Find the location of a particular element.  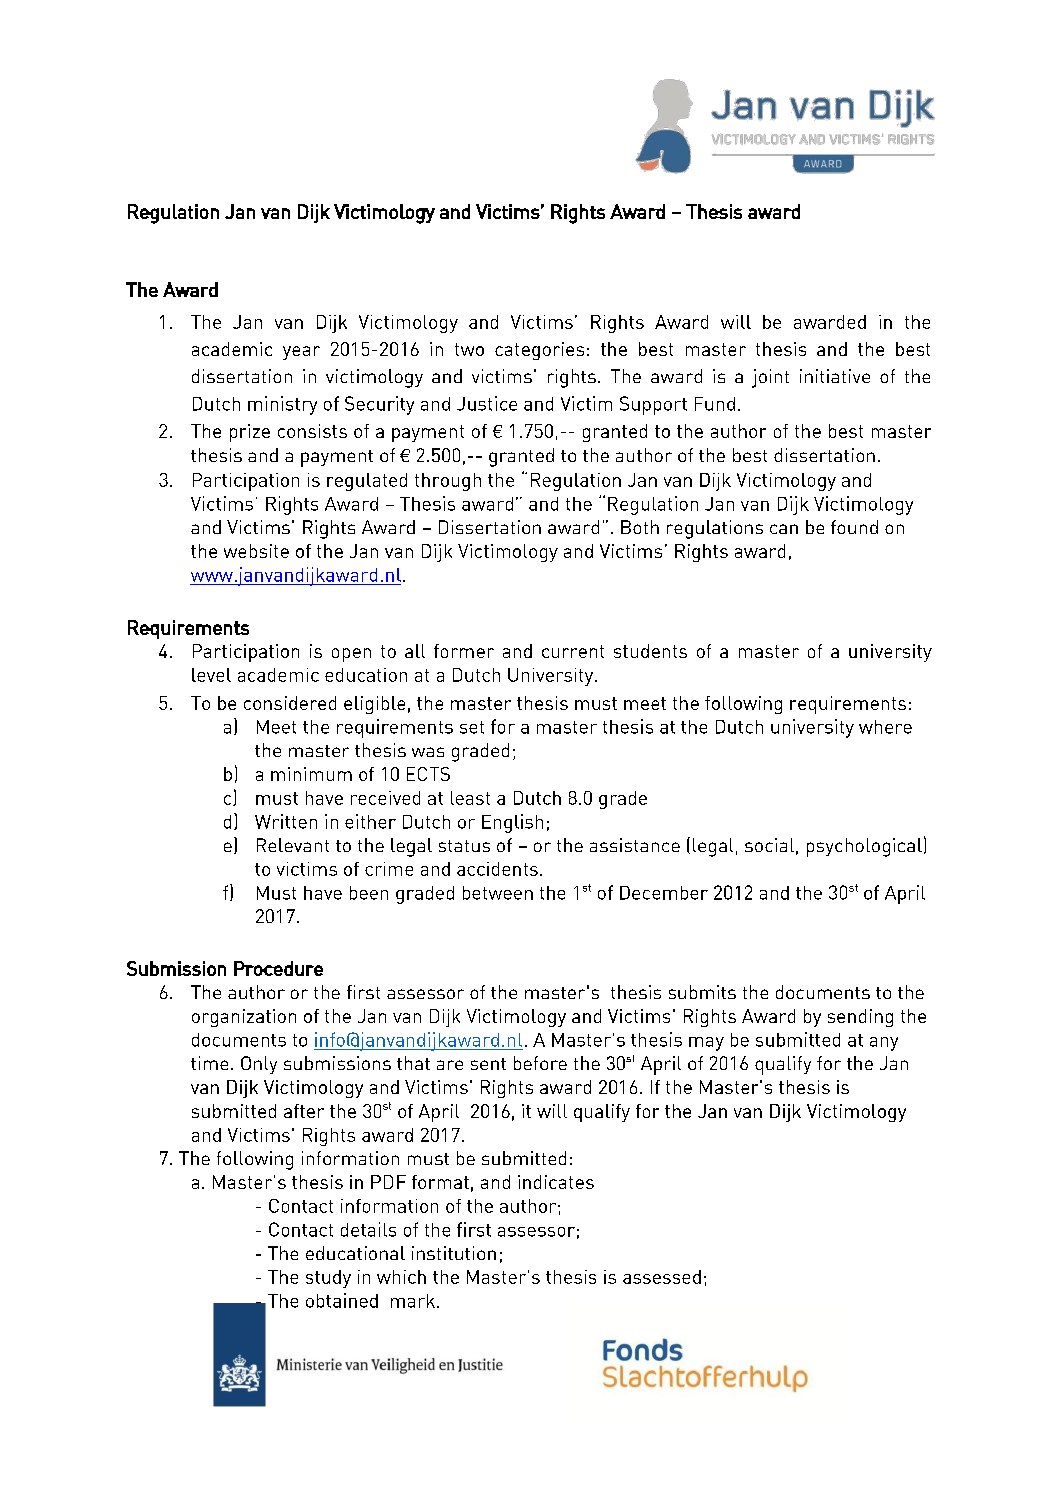

year is located at coordinates (301, 353).
